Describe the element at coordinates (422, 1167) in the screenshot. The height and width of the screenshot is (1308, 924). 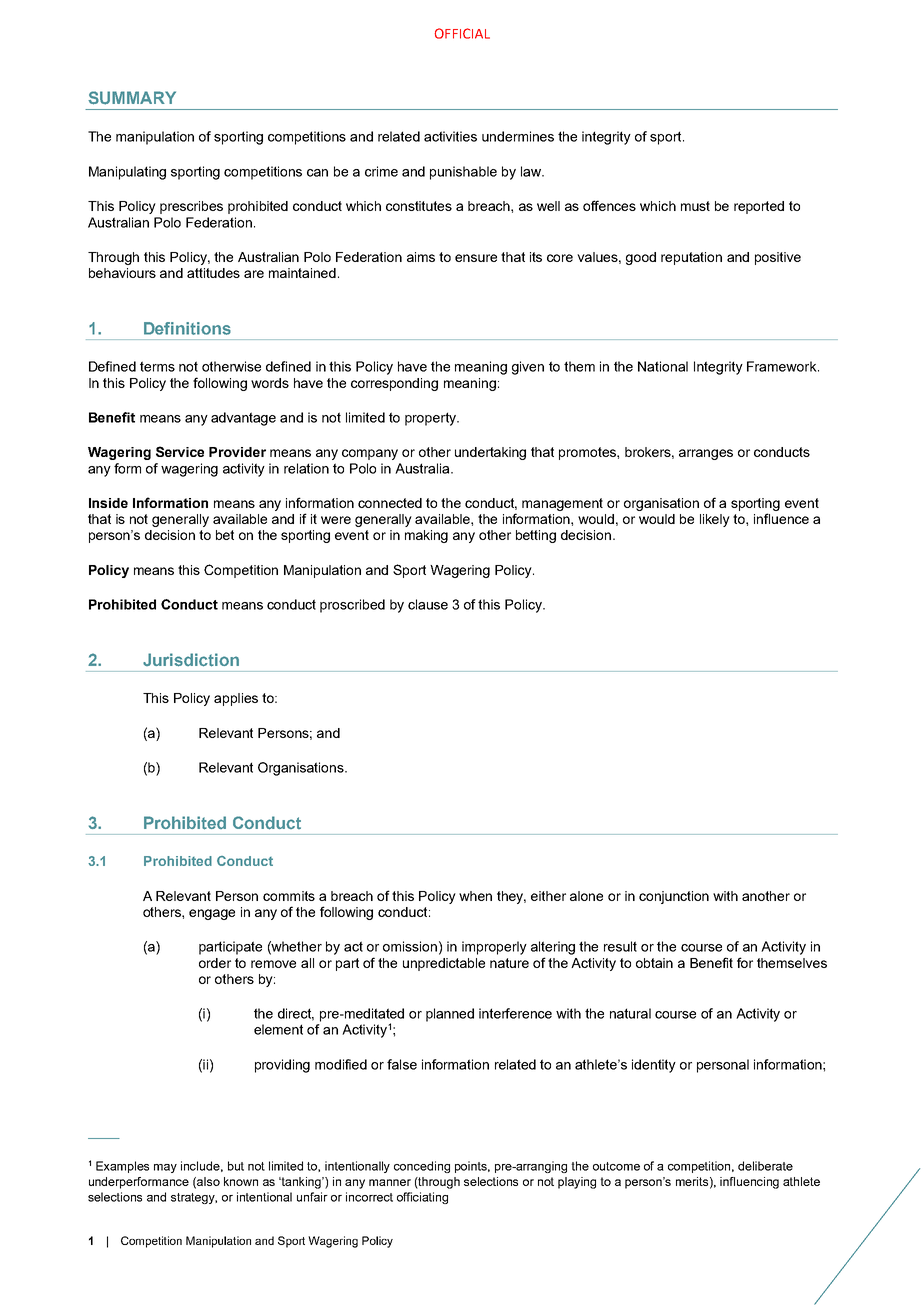
I see `conceding` at that location.
